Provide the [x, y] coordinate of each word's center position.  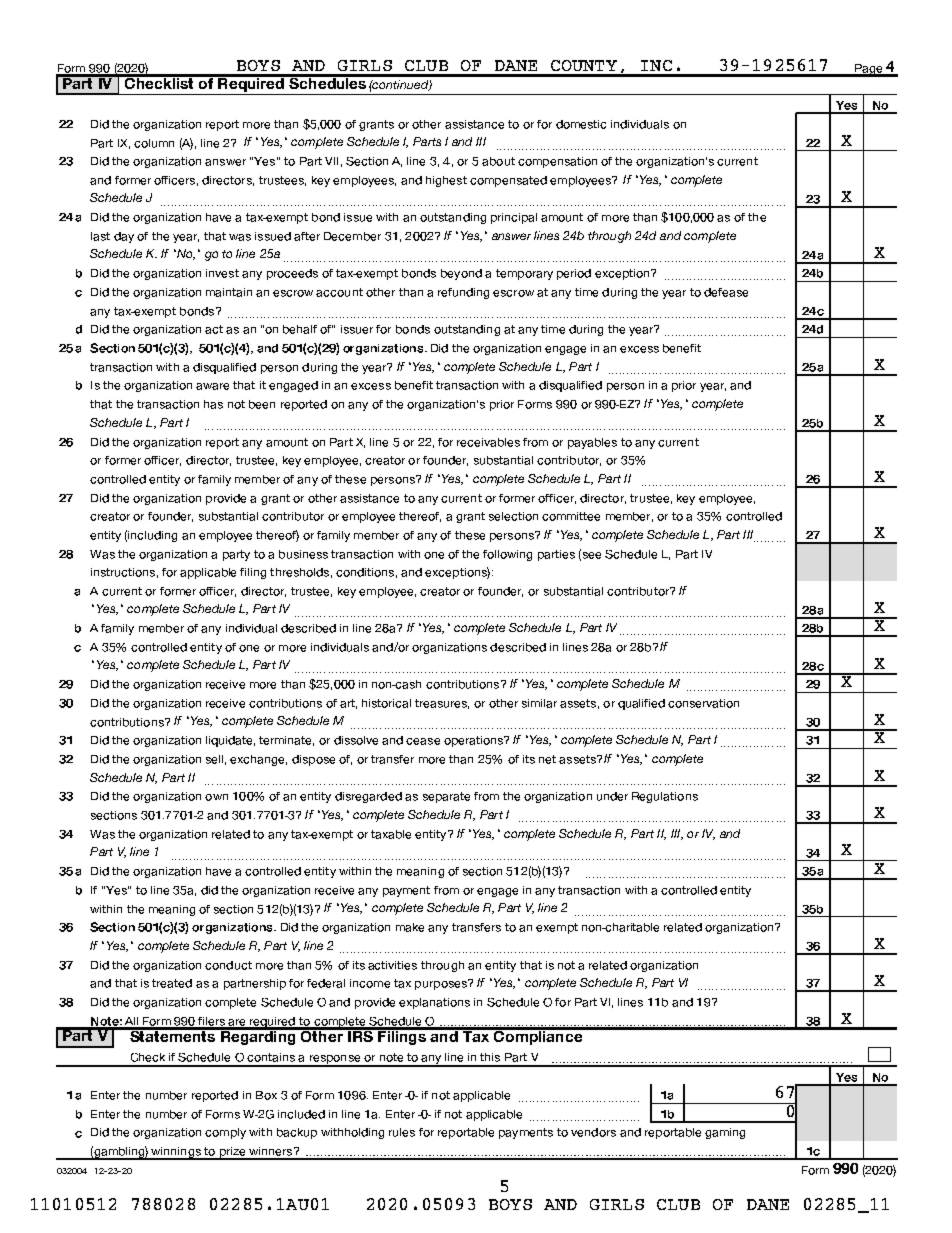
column [154, 143]
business [303, 554]
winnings [176, 1153]
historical [386, 703]
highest [446, 181]
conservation [703, 703]
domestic [581, 124]
